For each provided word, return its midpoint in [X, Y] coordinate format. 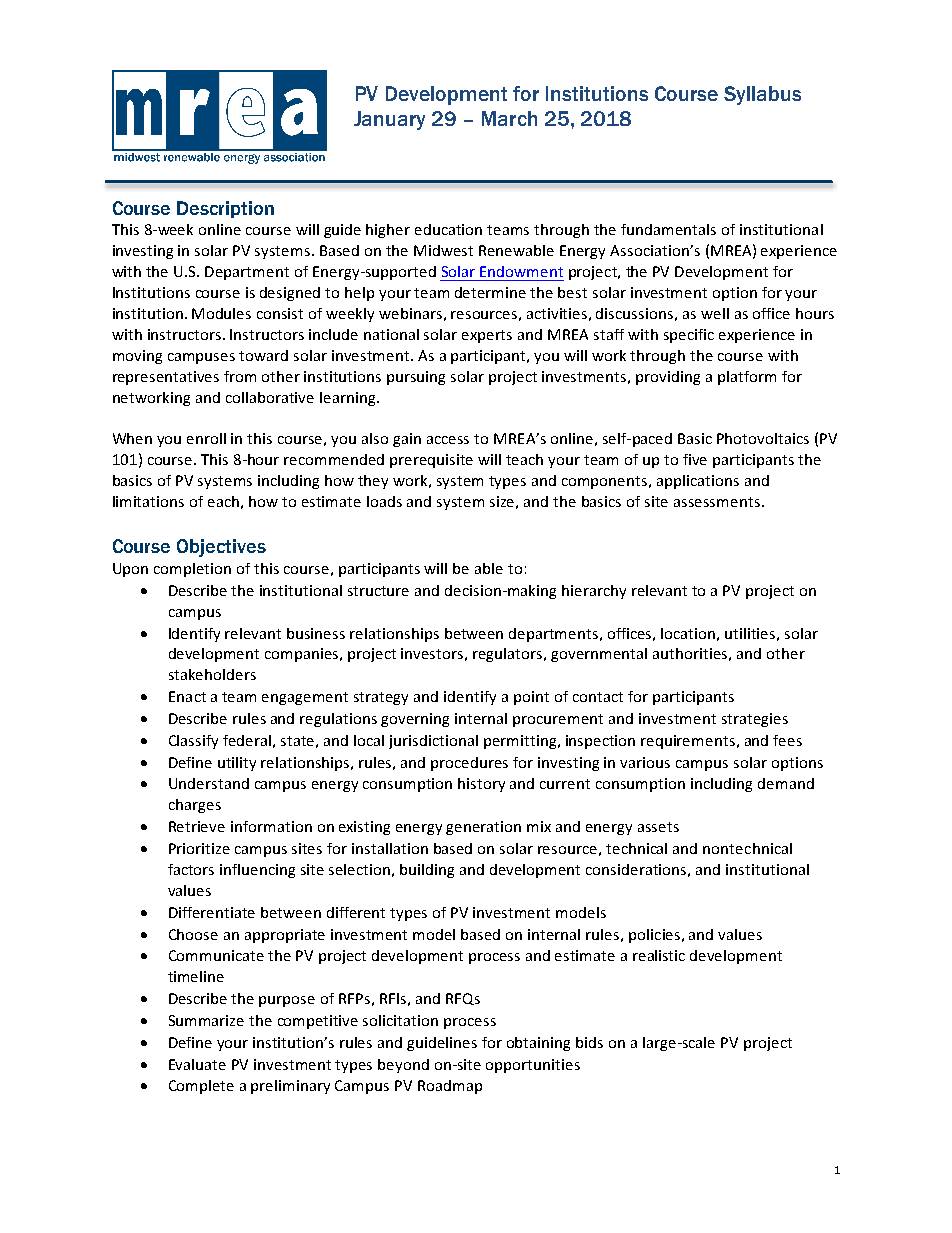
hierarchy [594, 592]
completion [192, 570]
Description [225, 209]
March [509, 118]
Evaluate [197, 1064]
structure [378, 591]
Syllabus [762, 95]
